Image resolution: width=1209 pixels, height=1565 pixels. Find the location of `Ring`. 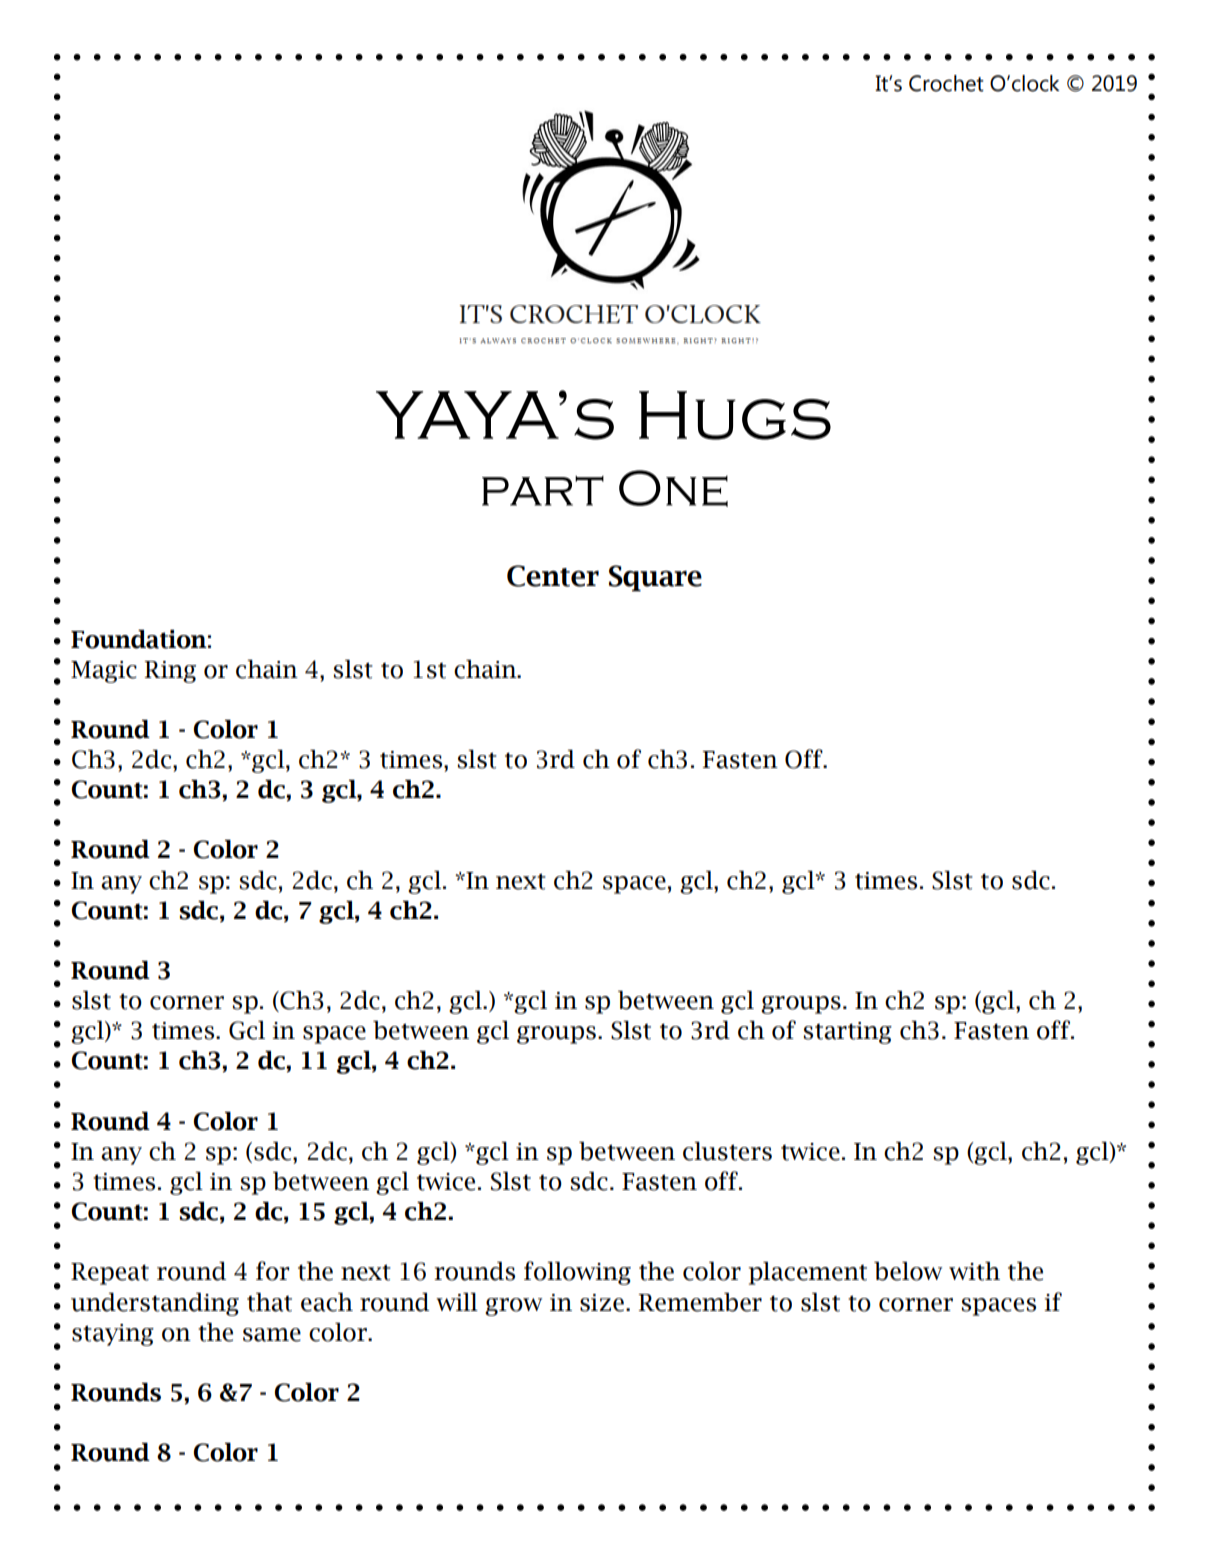

Ring is located at coordinates (170, 672).
